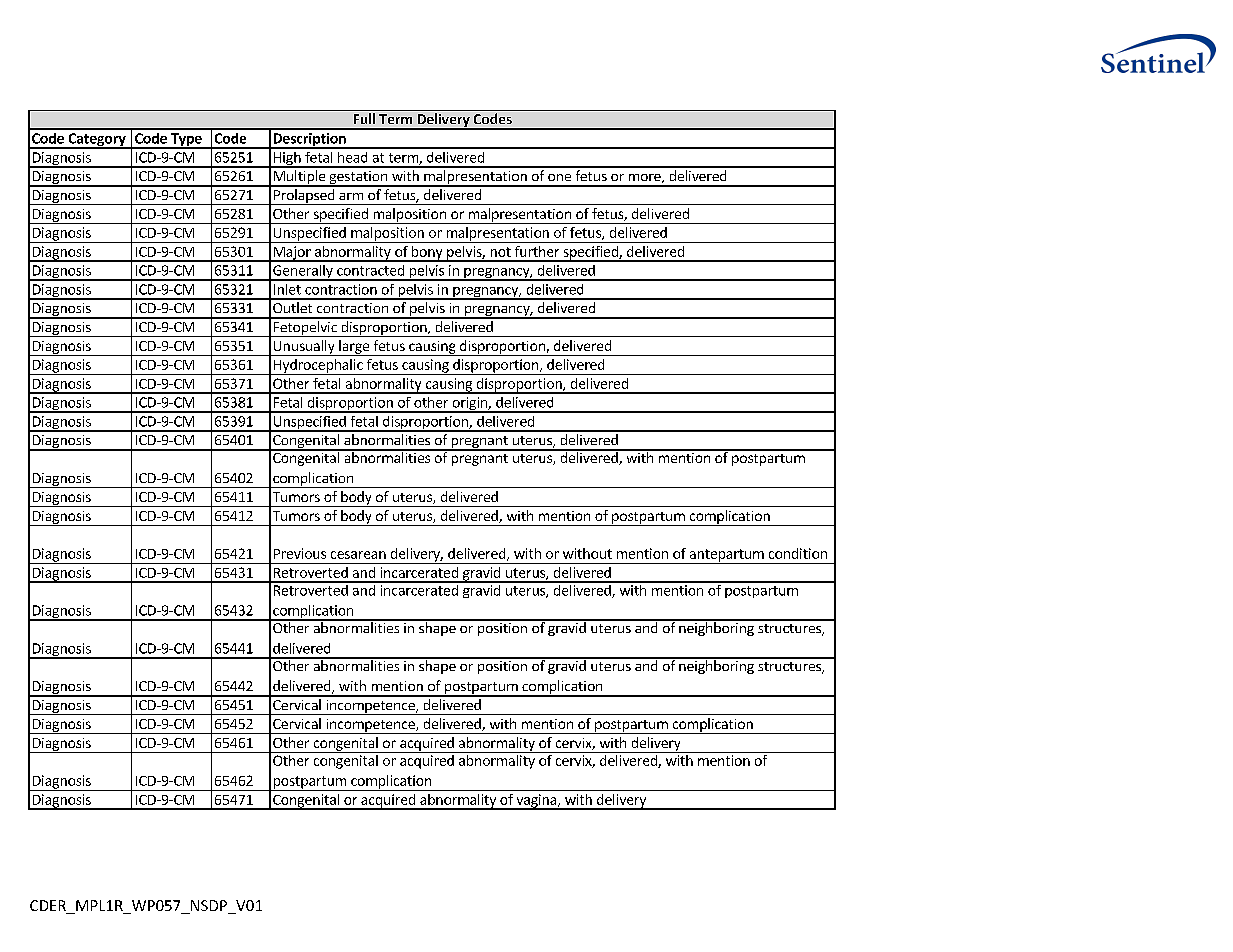  What do you see at coordinates (186, 141) in the screenshot?
I see `Type` at bounding box center [186, 141].
